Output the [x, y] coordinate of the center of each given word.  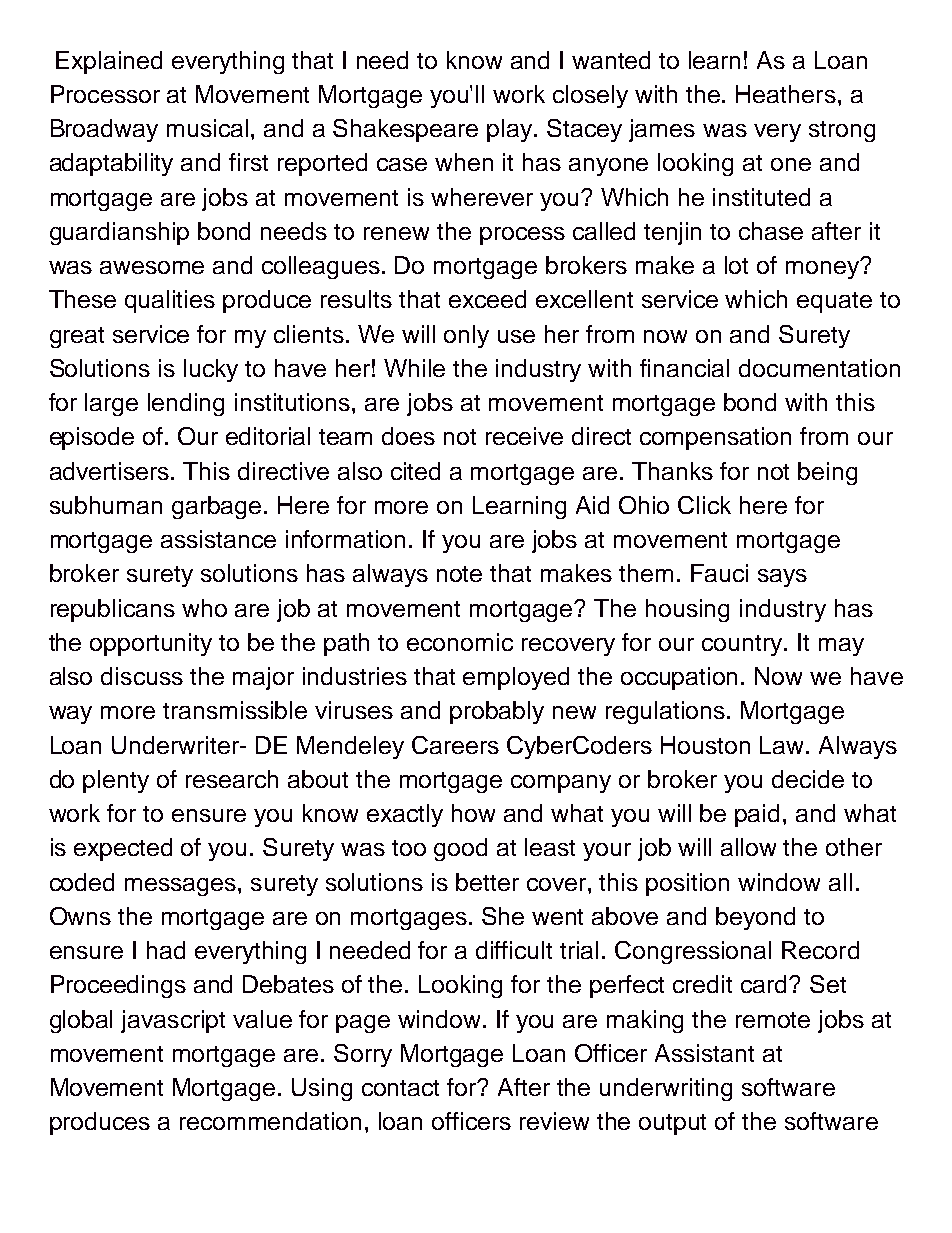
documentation [819, 368]
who [204, 608]
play [511, 130]
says [782, 578]
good [460, 849]
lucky [211, 370]
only [466, 336]
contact [400, 1088]
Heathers [786, 94]
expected [123, 849]
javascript [173, 1021]
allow [748, 847]
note [459, 574]
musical [207, 128]
